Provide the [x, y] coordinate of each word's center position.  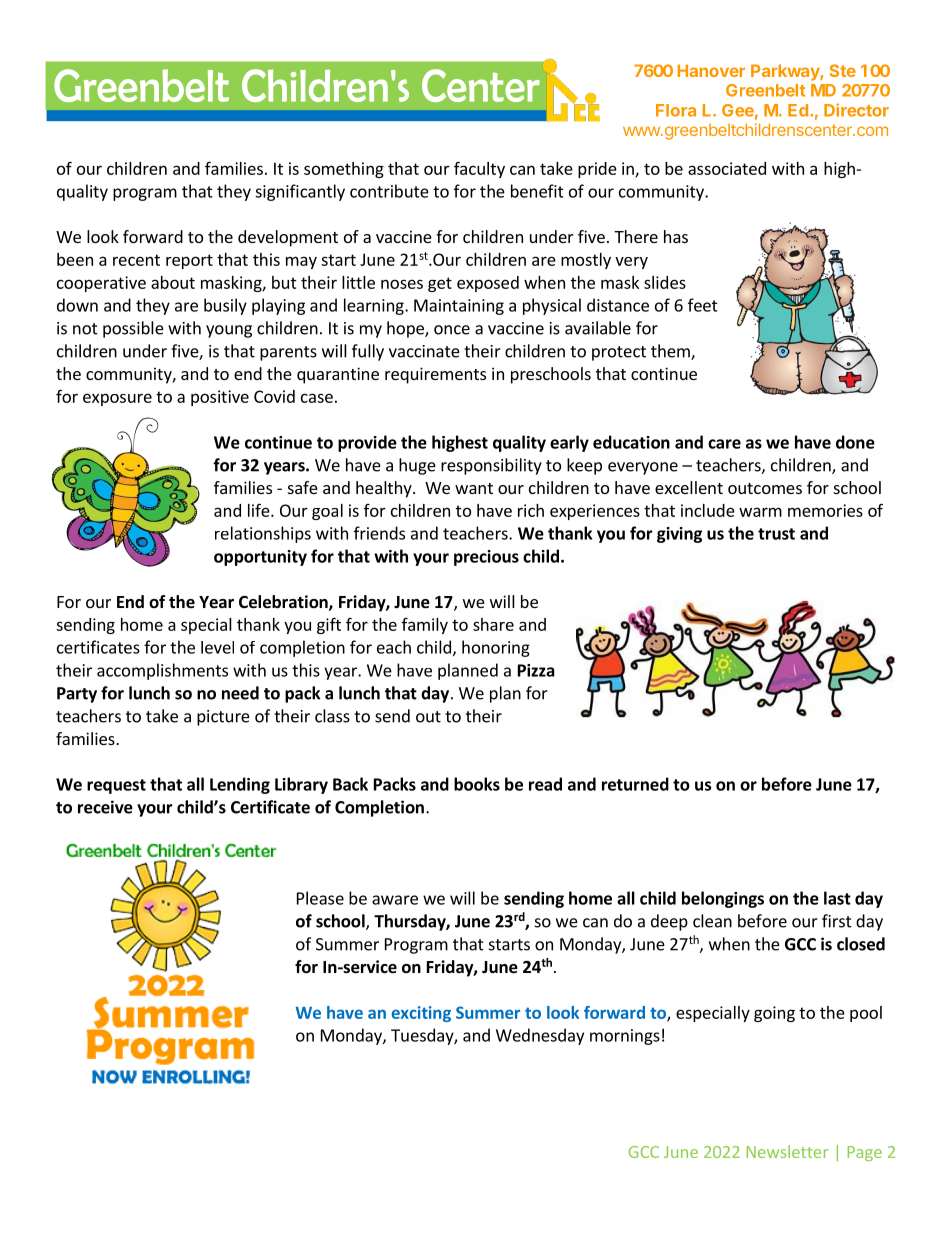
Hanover [711, 70]
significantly [300, 192]
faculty [479, 169]
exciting [421, 1014]
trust [776, 534]
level [217, 647]
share [493, 624]
